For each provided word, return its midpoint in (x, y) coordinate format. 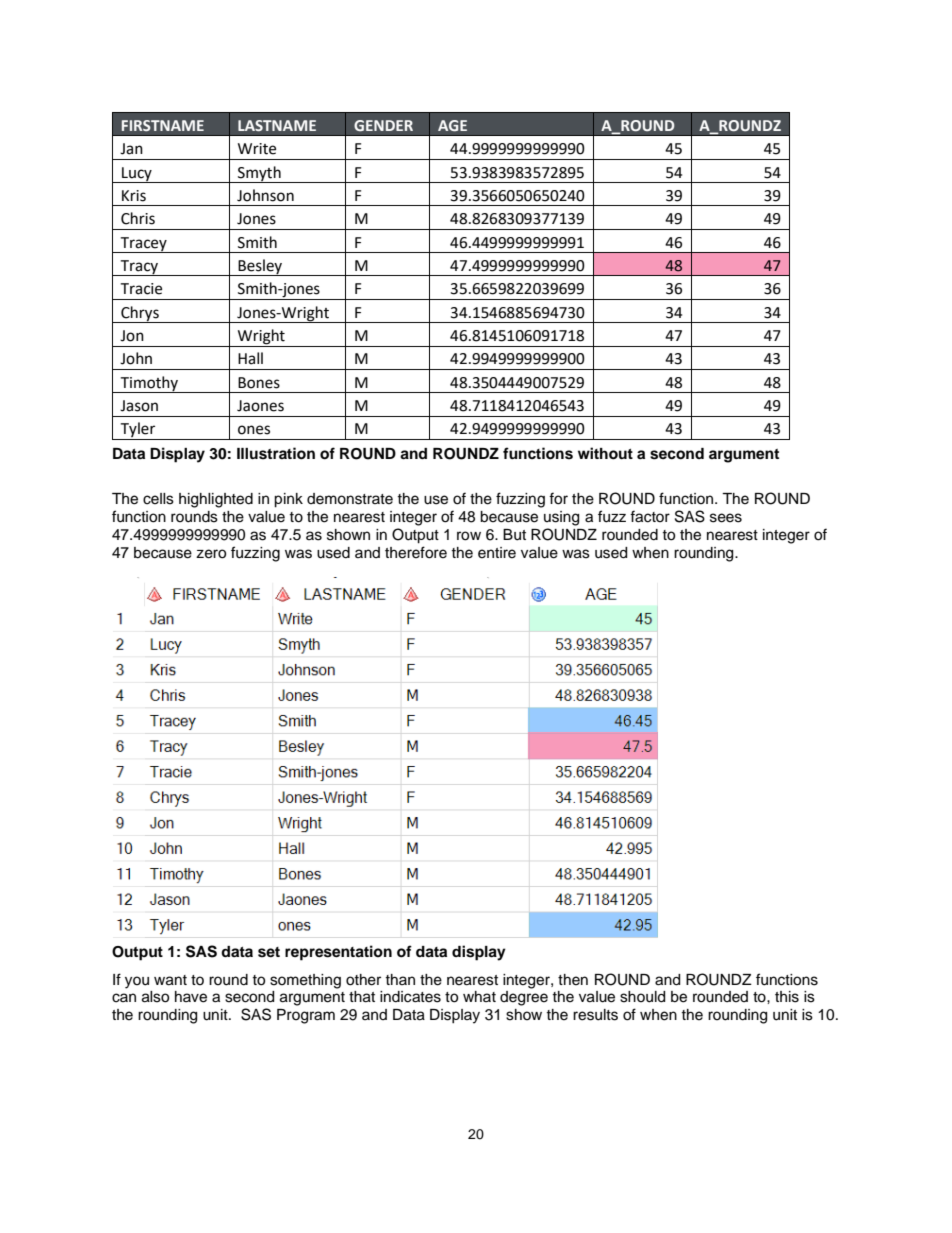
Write (257, 149)
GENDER (383, 125)
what (479, 996)
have (191, 997)
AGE (452, 126)
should (642, 997)
